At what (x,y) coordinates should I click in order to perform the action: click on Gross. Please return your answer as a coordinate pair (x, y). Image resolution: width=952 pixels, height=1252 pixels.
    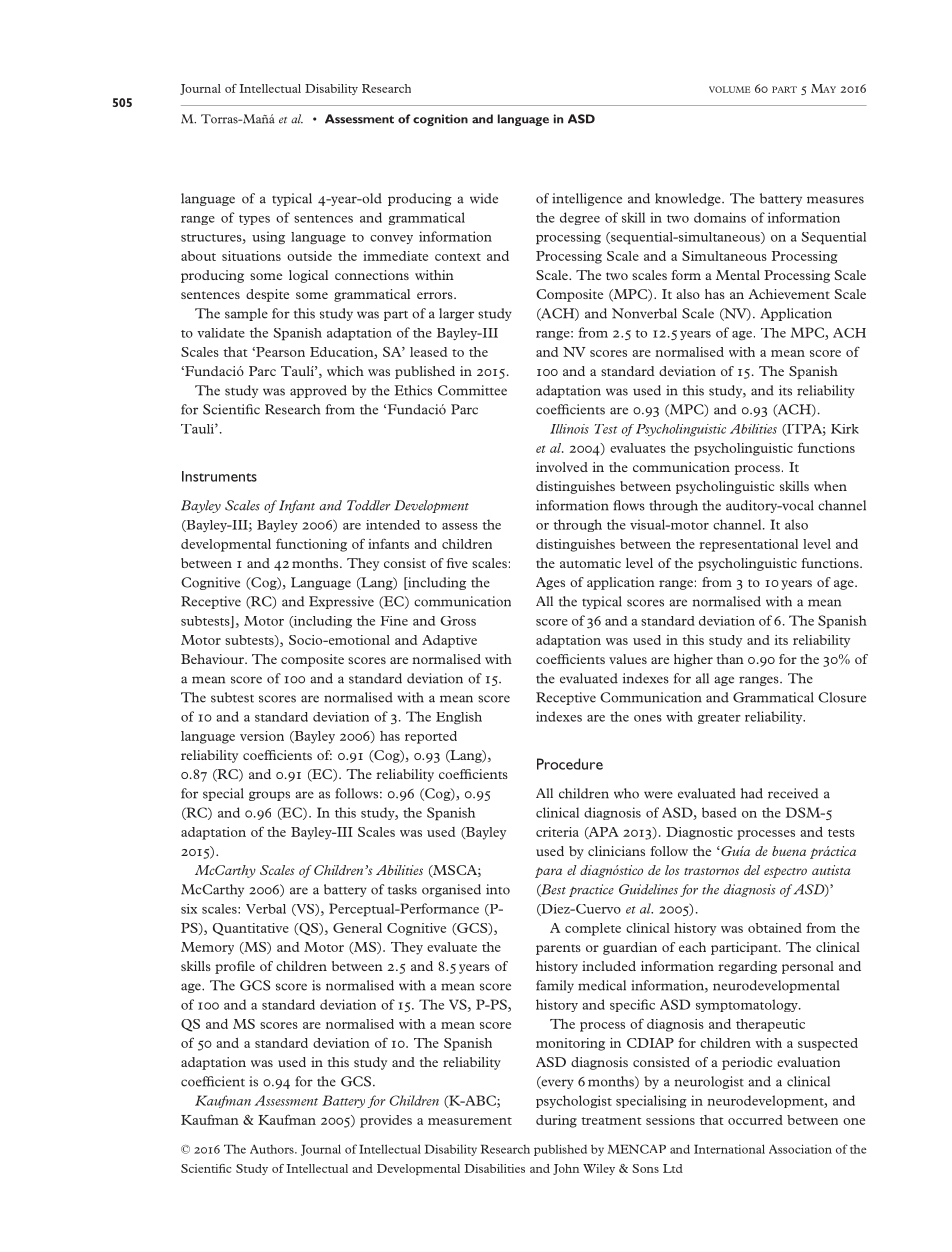
    Looking at the image, I should click on (458, 621).
